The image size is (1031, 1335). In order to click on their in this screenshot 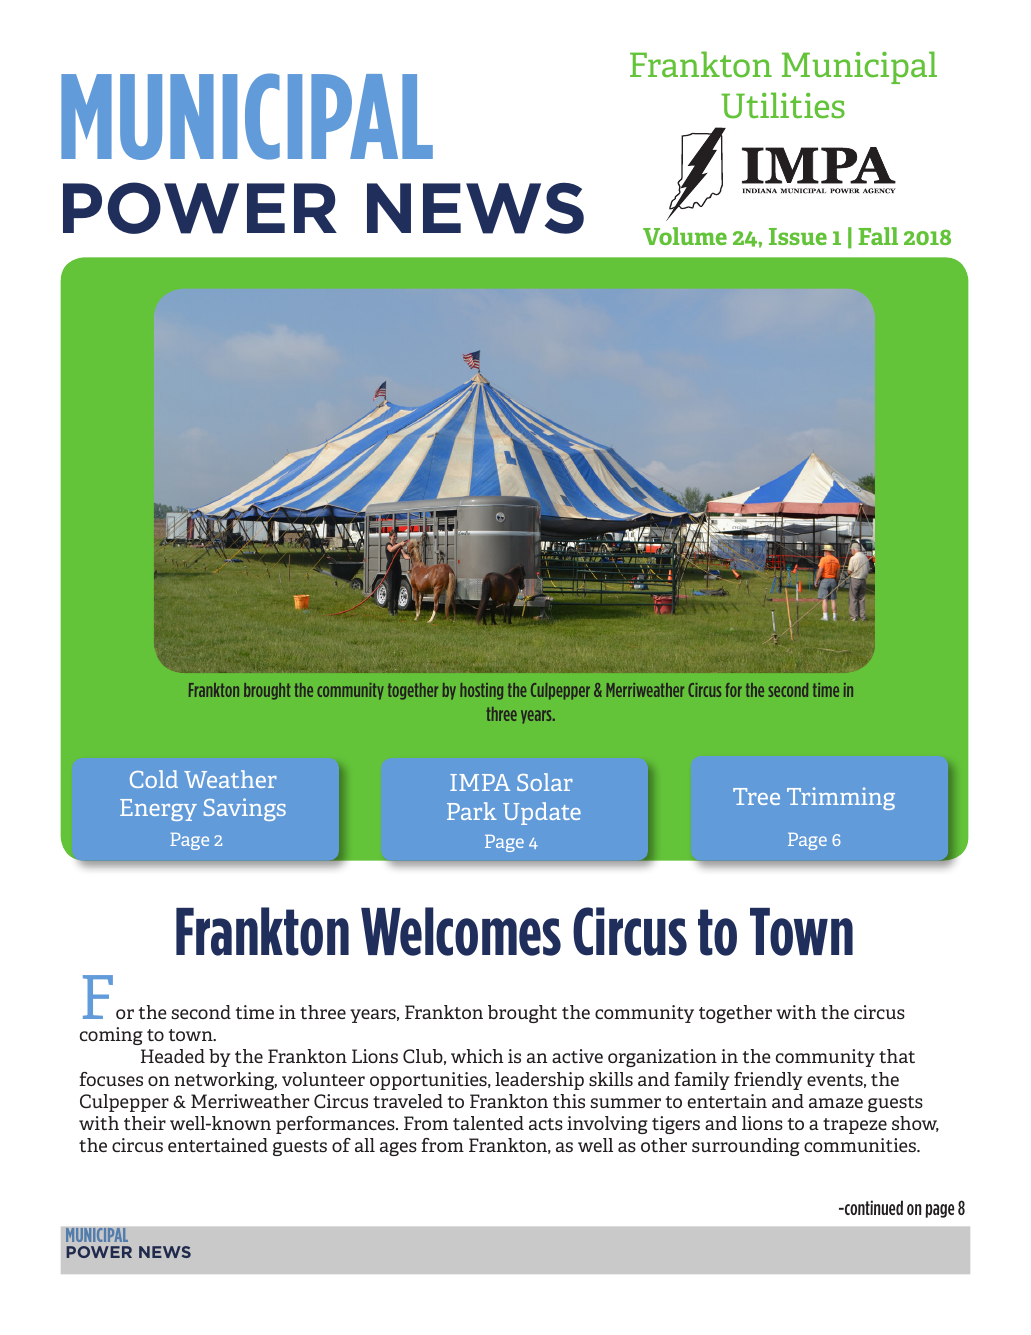, I will do `click(145, 1123)`.
